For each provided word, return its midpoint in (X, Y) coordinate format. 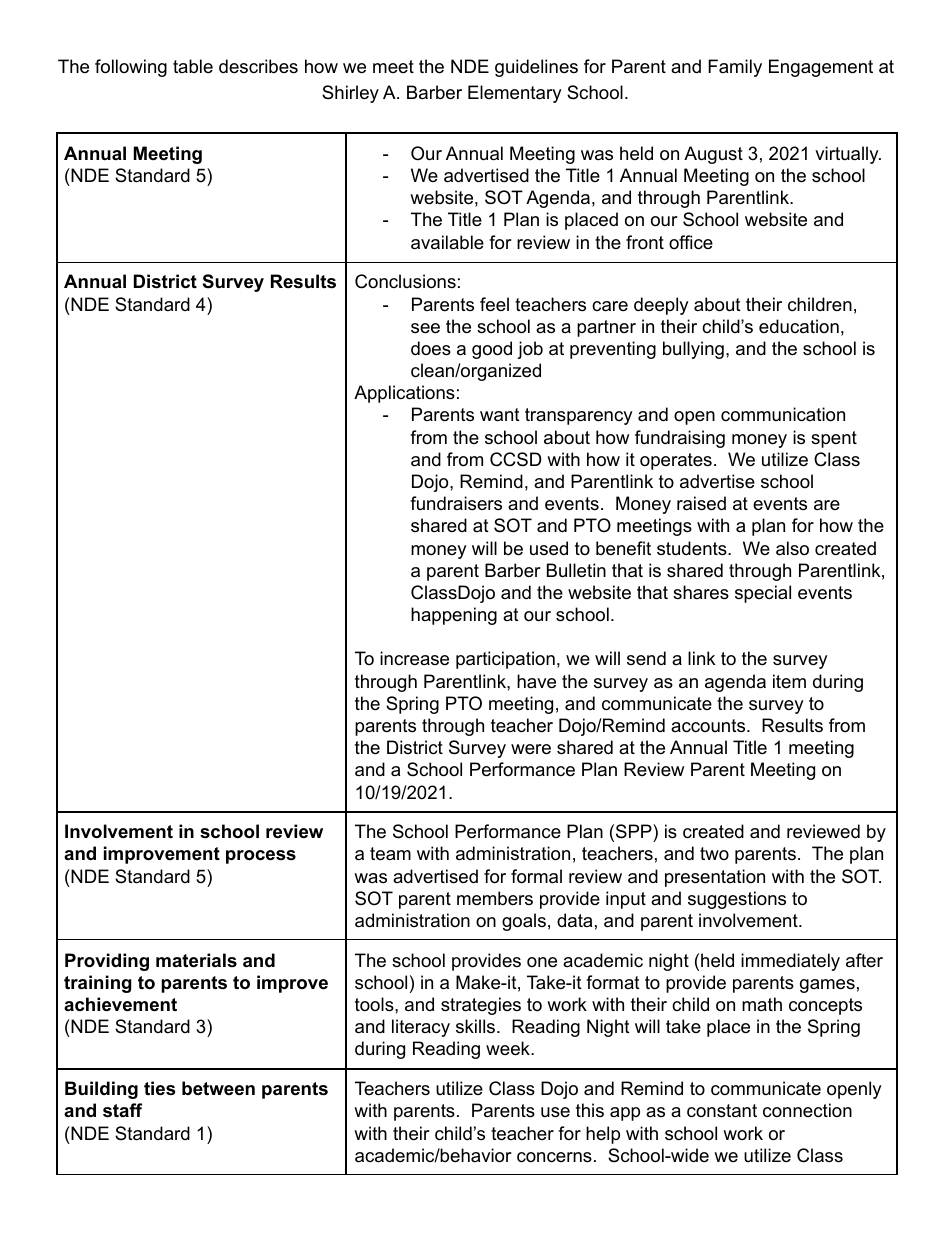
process (261, 857)
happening (454, 616)
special (763, 594)
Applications (404, 394)
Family (735, 68)
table (193, 66)
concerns (554, 1157)
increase (414, 658)
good (492, 350)
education (799, 326)
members (495, 898)
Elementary (515, 94)
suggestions (737, 900)
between (218, 1088)
